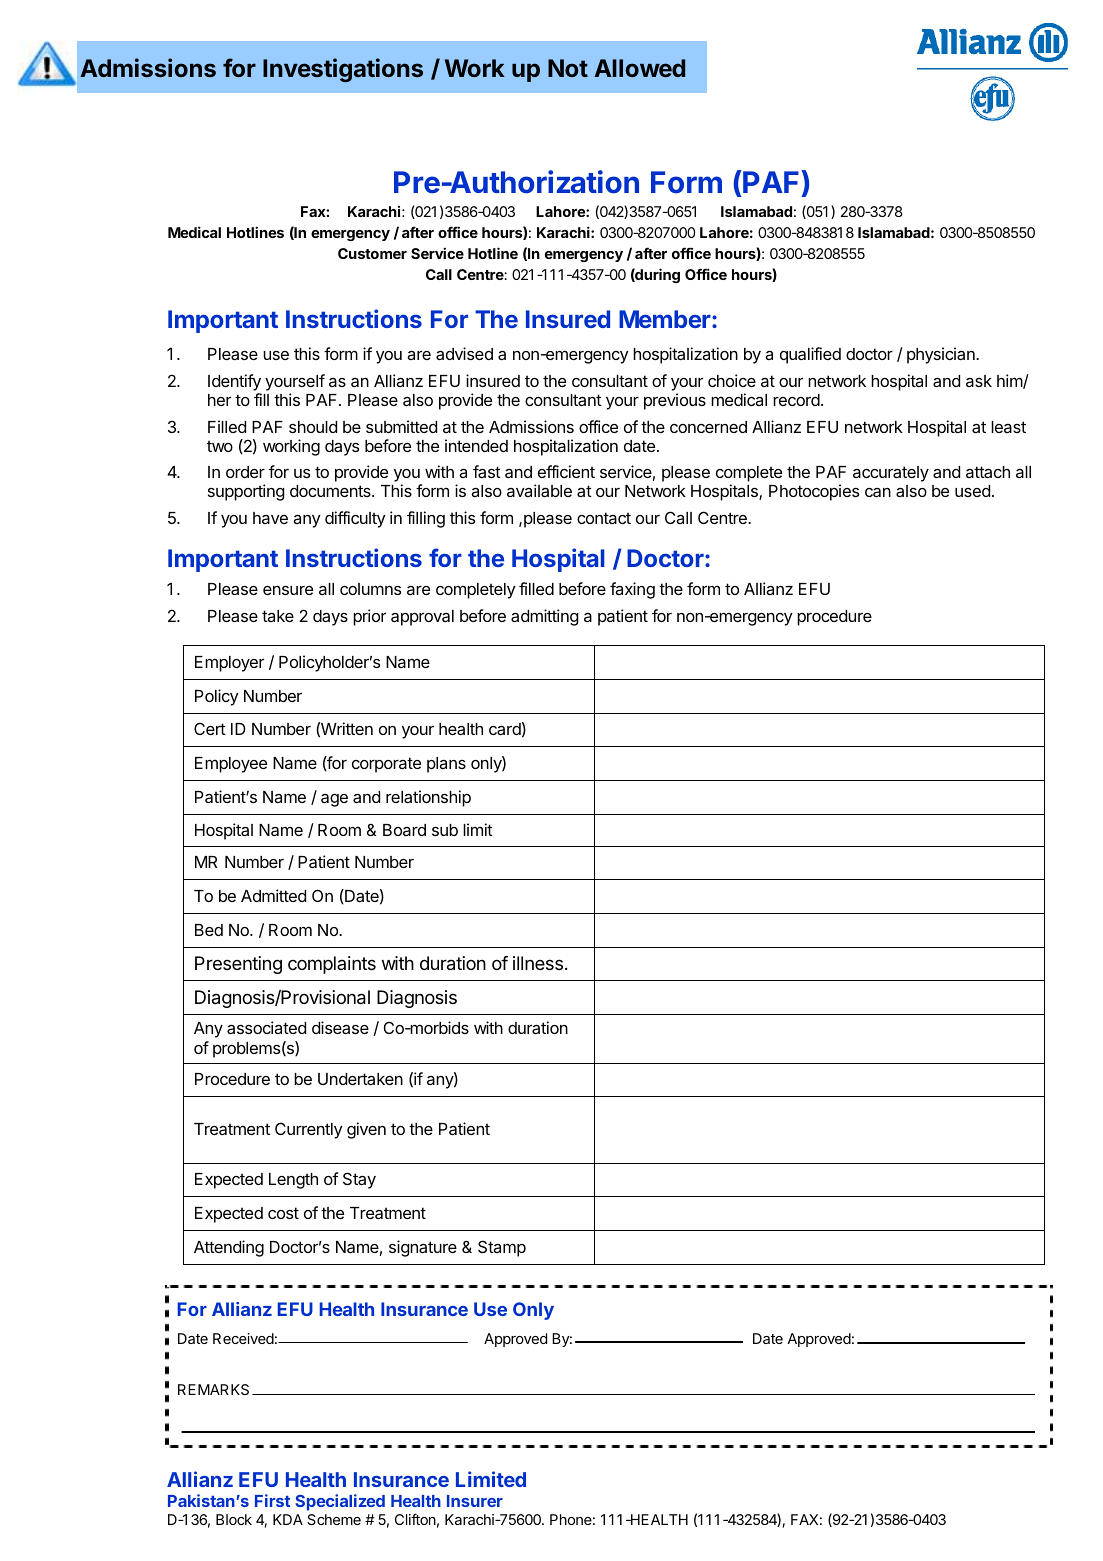 This screenshot has height=1561, width=1103. What do you see at coordinates (942, 355) in the screenshot?
I see `physician` at bounding box center [942, 355].
